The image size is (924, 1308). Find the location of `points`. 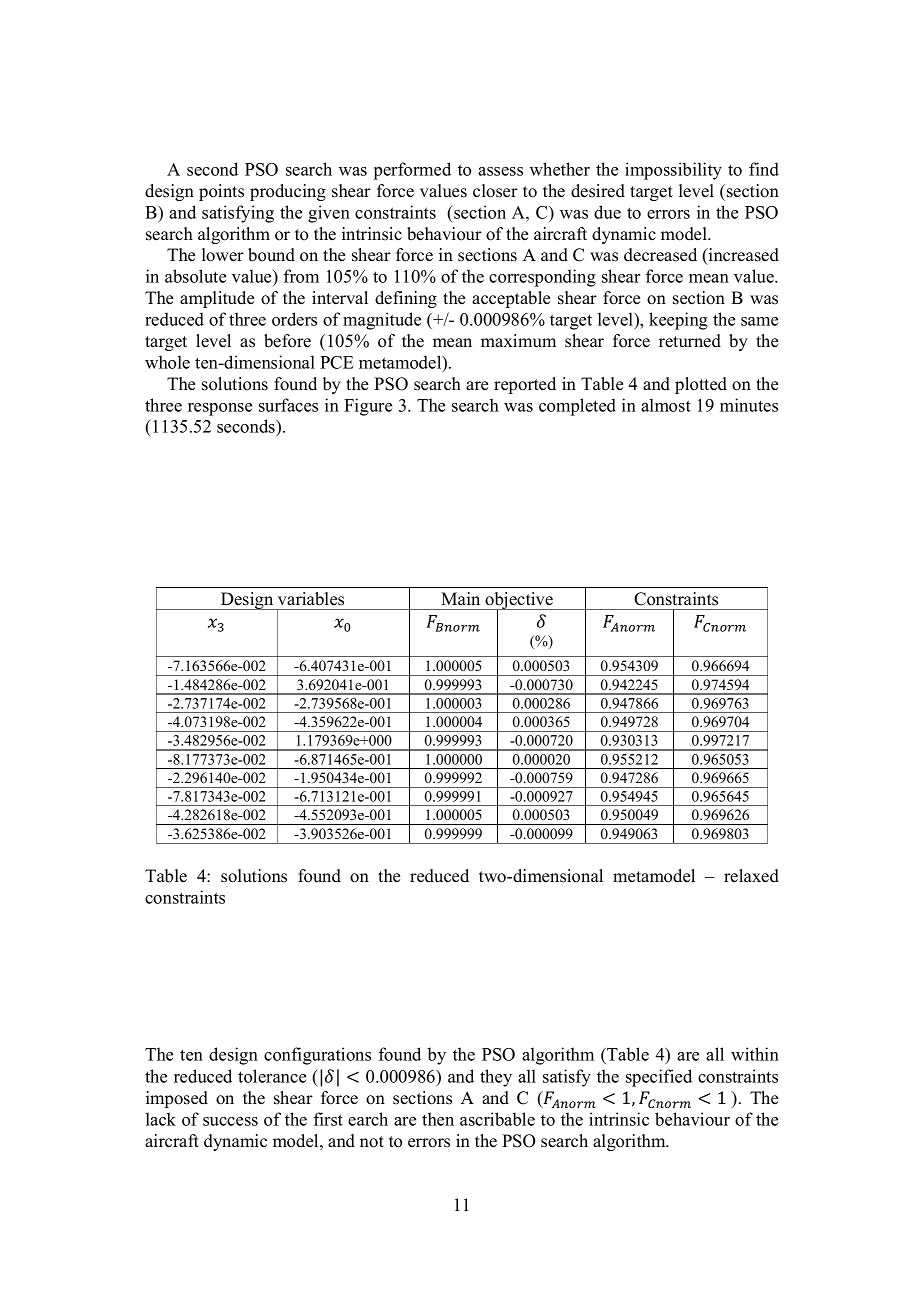

points is located at coordinates (221, 192).
